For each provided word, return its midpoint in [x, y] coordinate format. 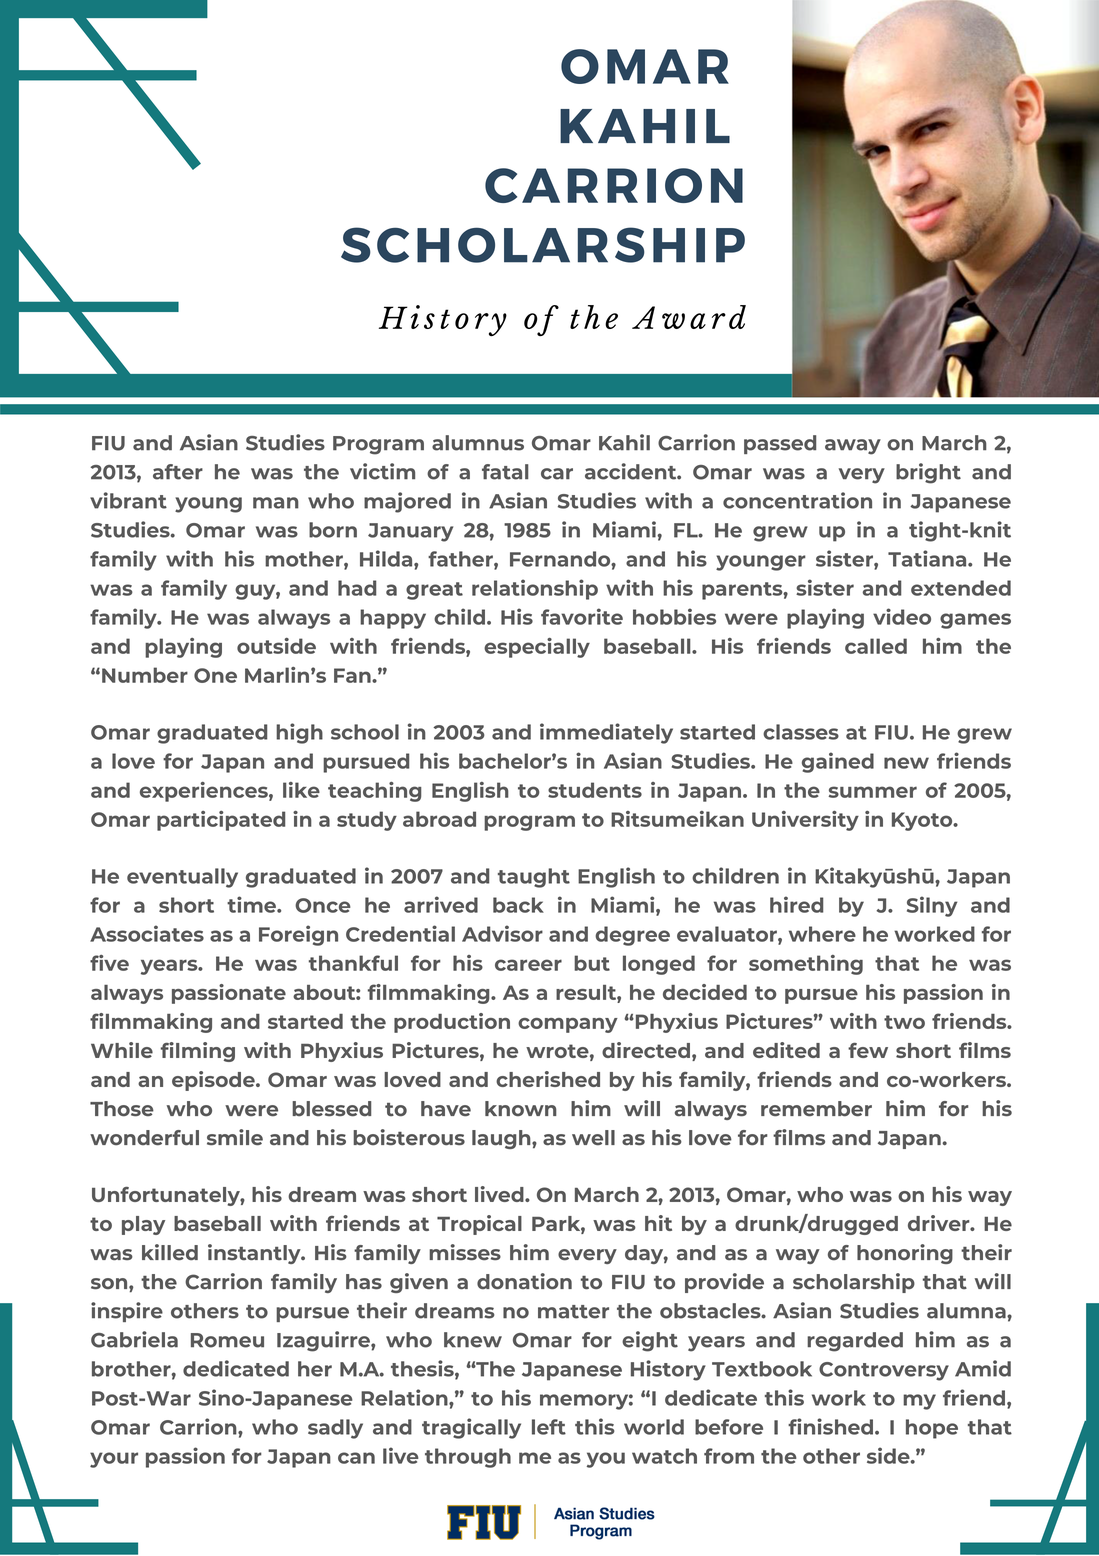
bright [928, 473]
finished [830, 1426]
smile [235, 1137]
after [178, 472]
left [549, 1427]
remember [816, 1109]
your [114, 1460]
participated [221, 821]
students [595, 790]
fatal [505, 472]
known [521, 1109]
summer [873, 792]
